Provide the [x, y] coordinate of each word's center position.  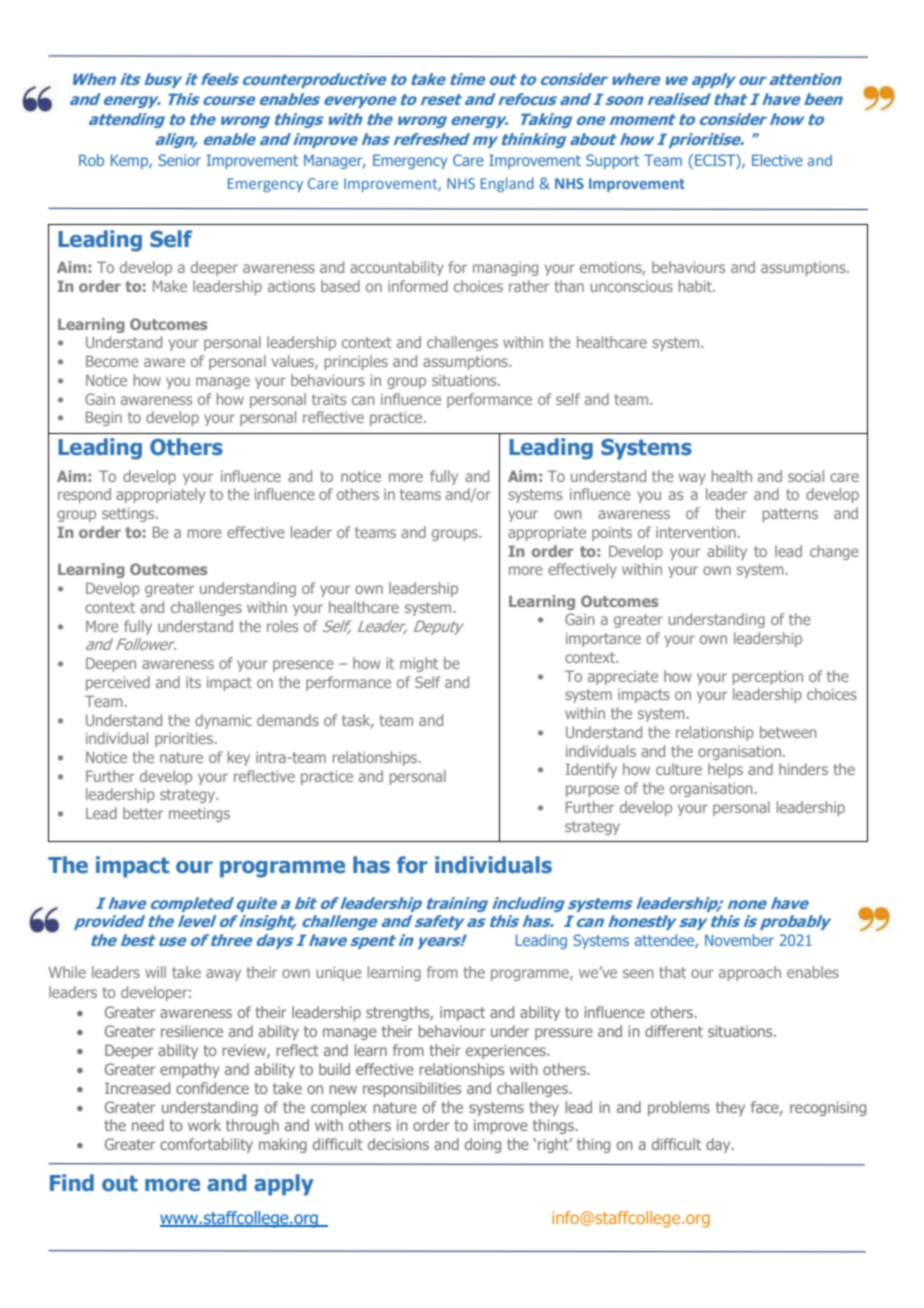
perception [768, 678]
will [155, 972]
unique [339, 973]
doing [483, 1145]
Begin [104, 418]
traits [329, 399]
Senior [179, 160]
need [148, 1125]
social [806, 476]
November [739, 940]
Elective [777, 160]
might [419, 664]
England [507, 184]
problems [679, 1108]
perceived [118, 683]
